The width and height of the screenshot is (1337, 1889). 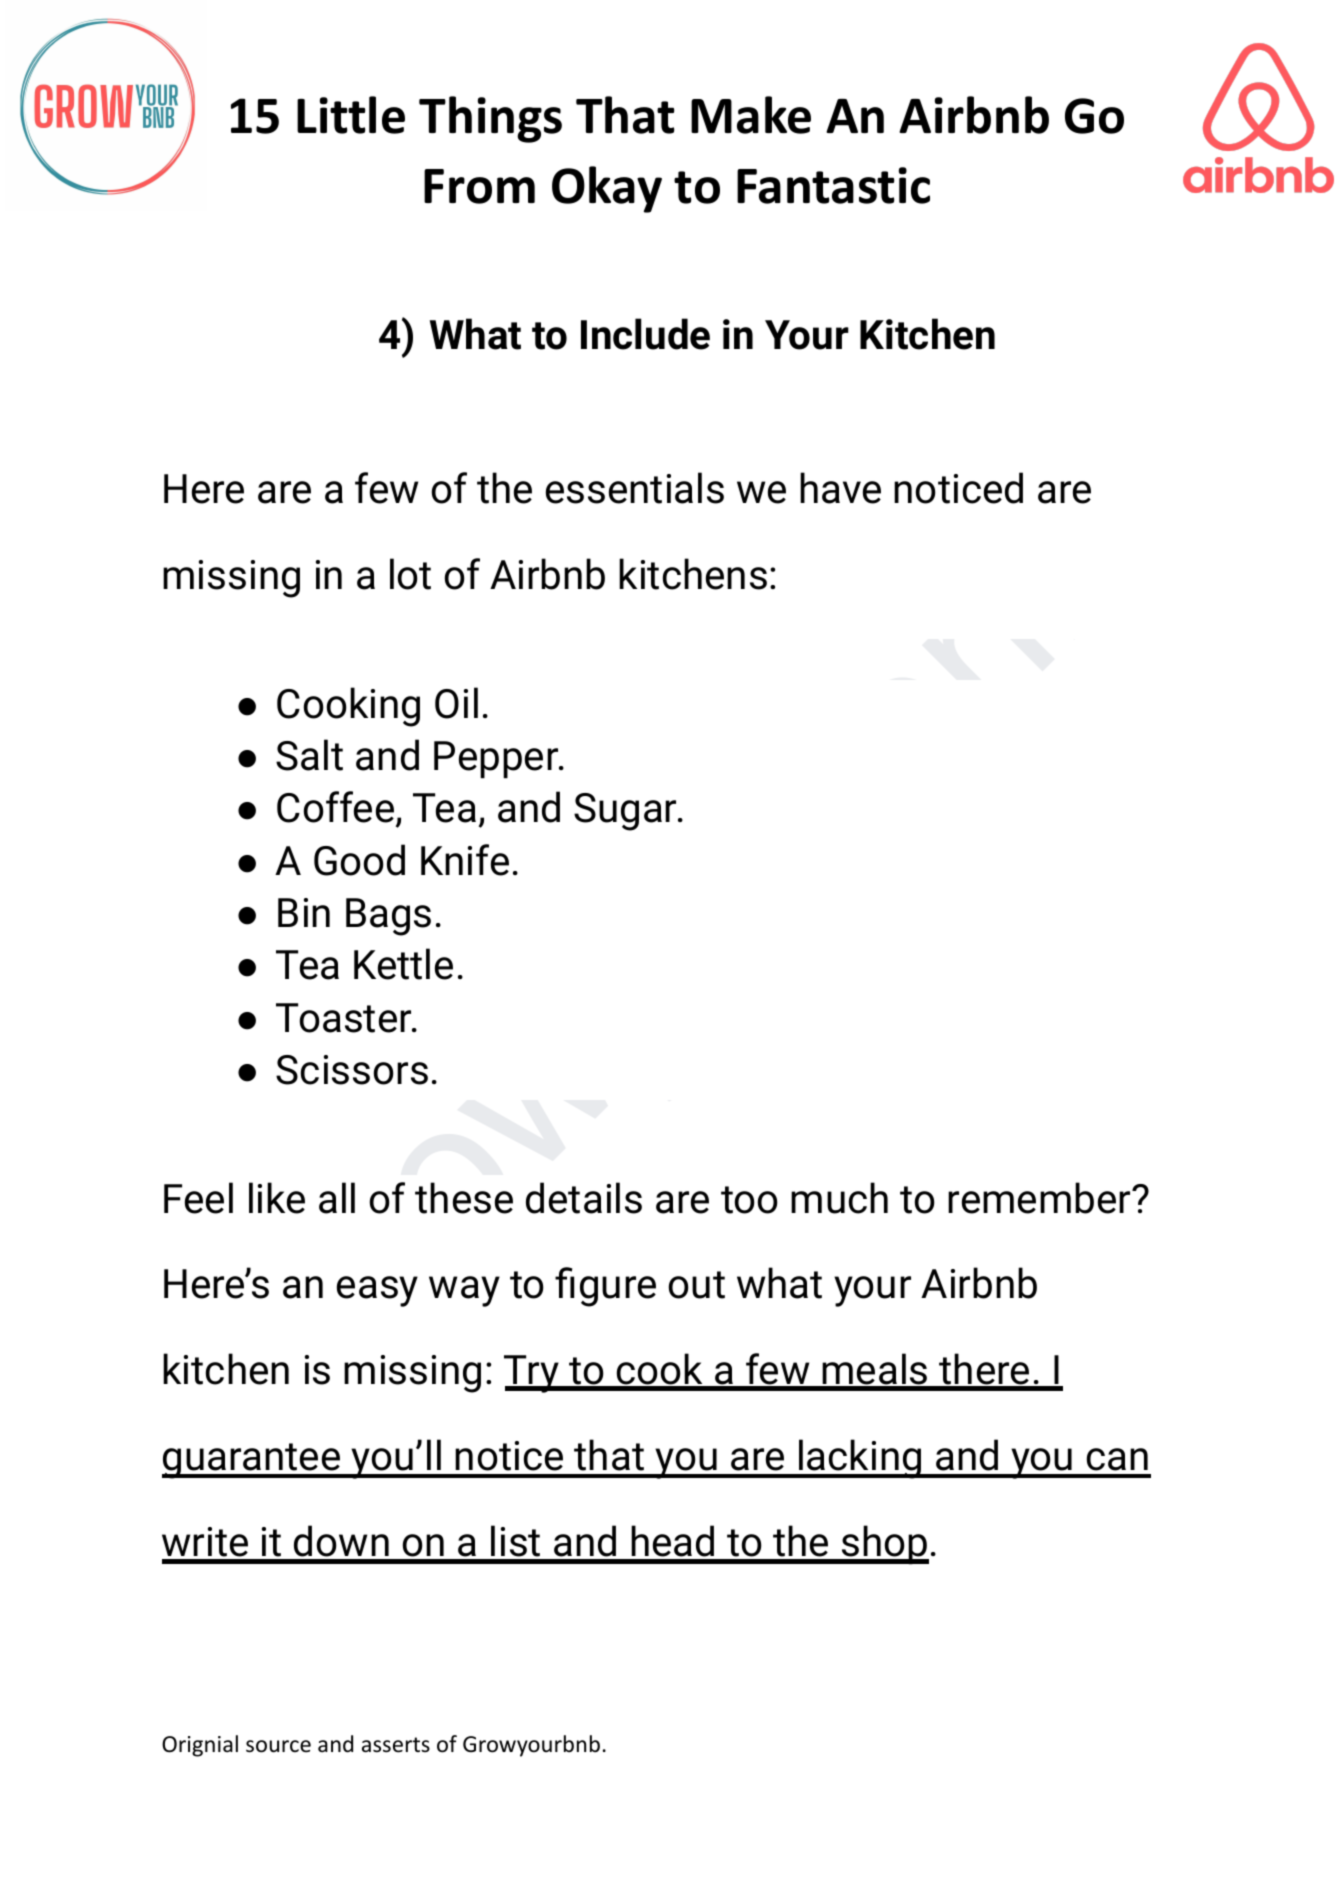 What do you see at coordinates (396, 1745) in the screenshot?
I see `asserts` at bounding box center [396, 1745].
